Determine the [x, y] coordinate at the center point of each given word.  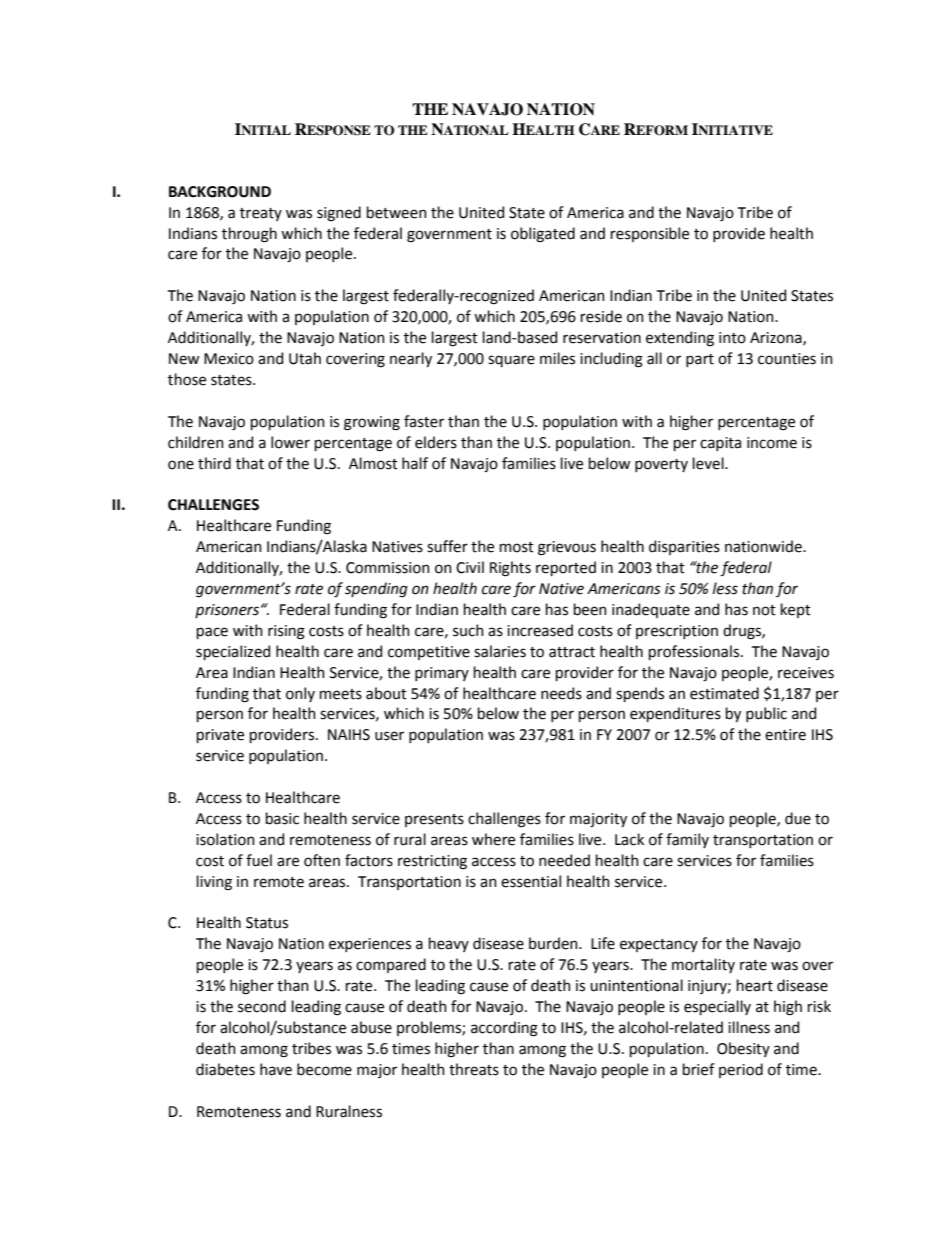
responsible [650, 234]
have [276, 1069]
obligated [543, 235]
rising [286, 632]
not [764, 610]
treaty [261, 214]
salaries [500, 651]
